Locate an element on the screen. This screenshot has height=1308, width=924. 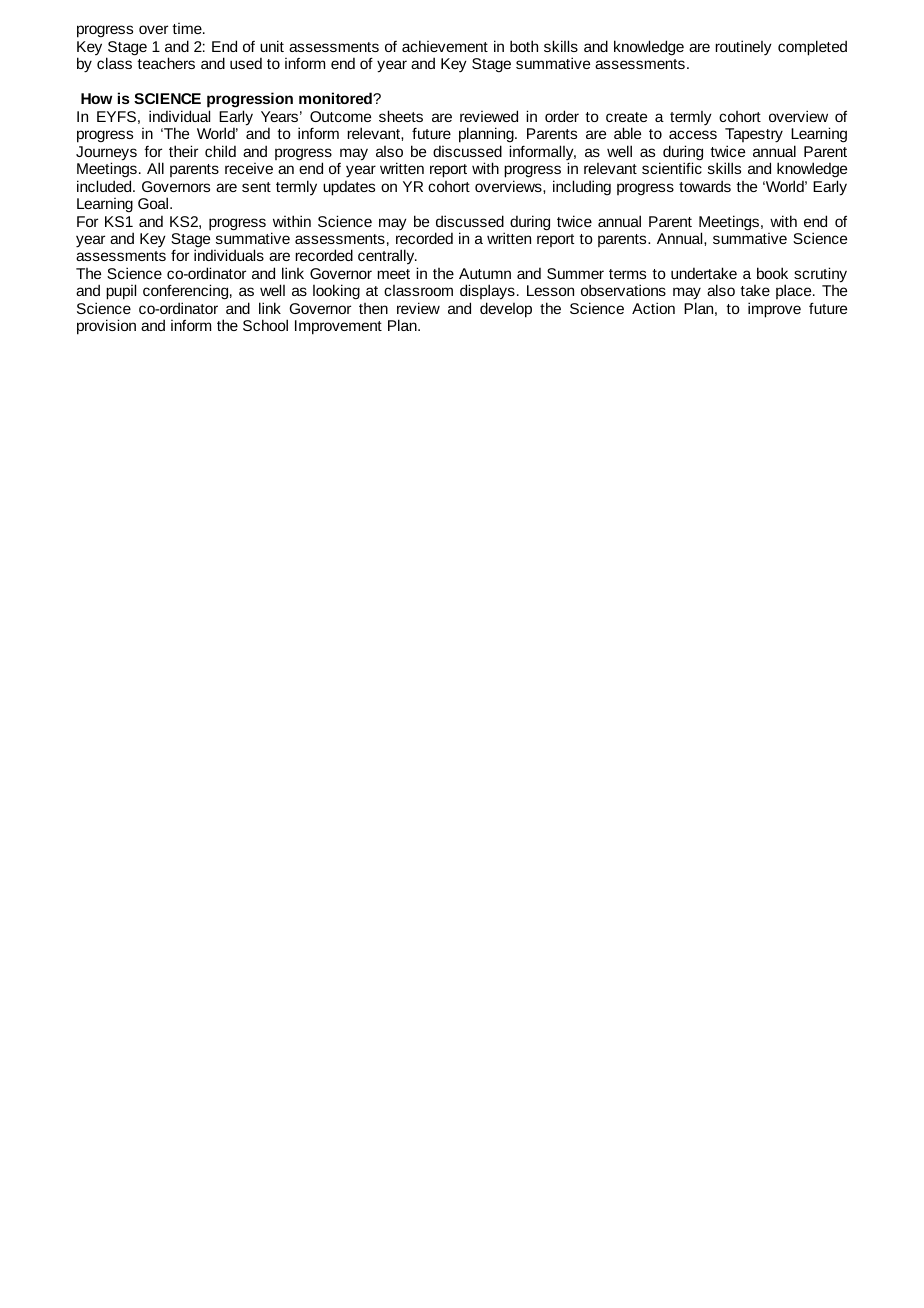
routinely is located at coordinates (743, 47).
